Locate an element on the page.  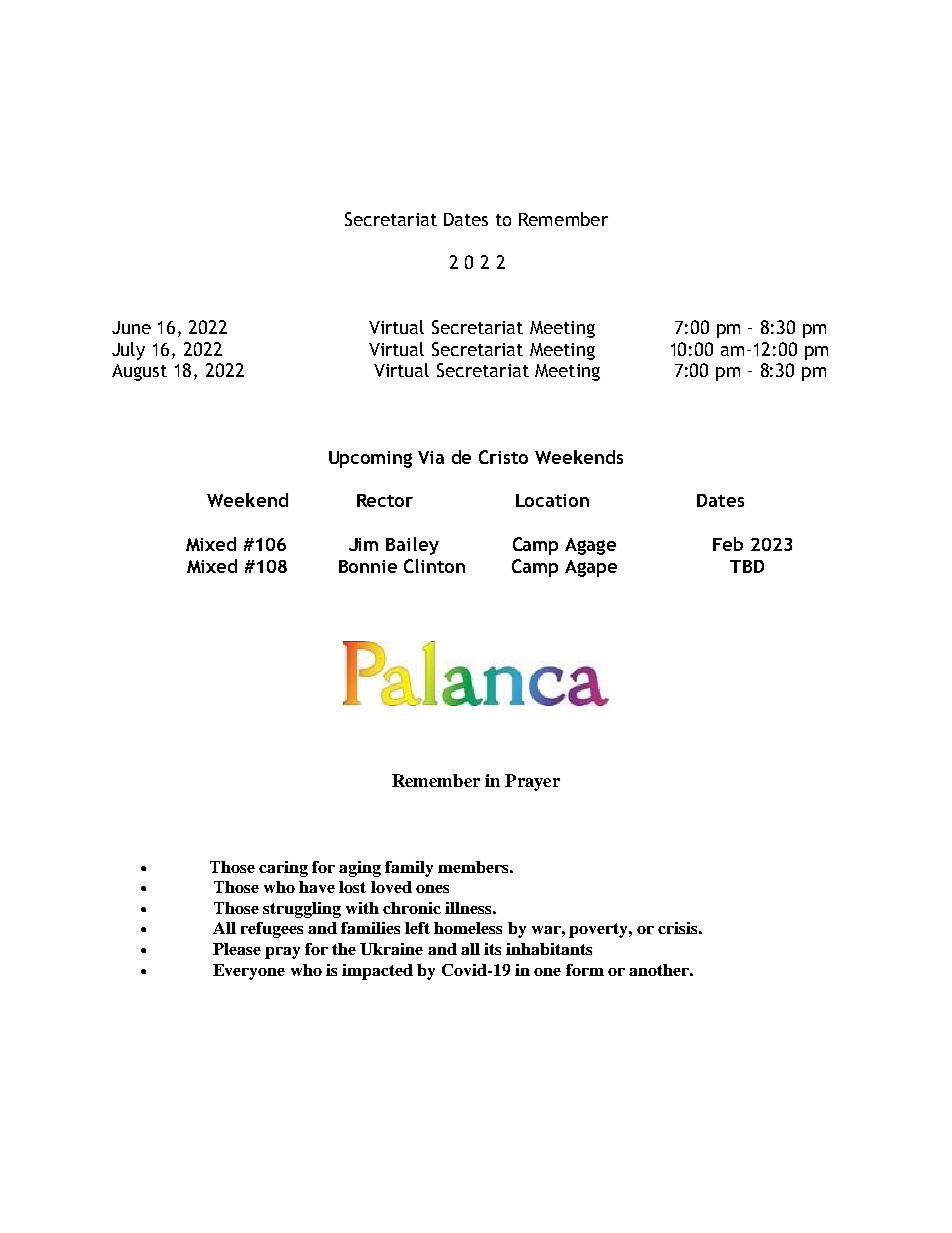
Location is located at coordinates (552, 500).
